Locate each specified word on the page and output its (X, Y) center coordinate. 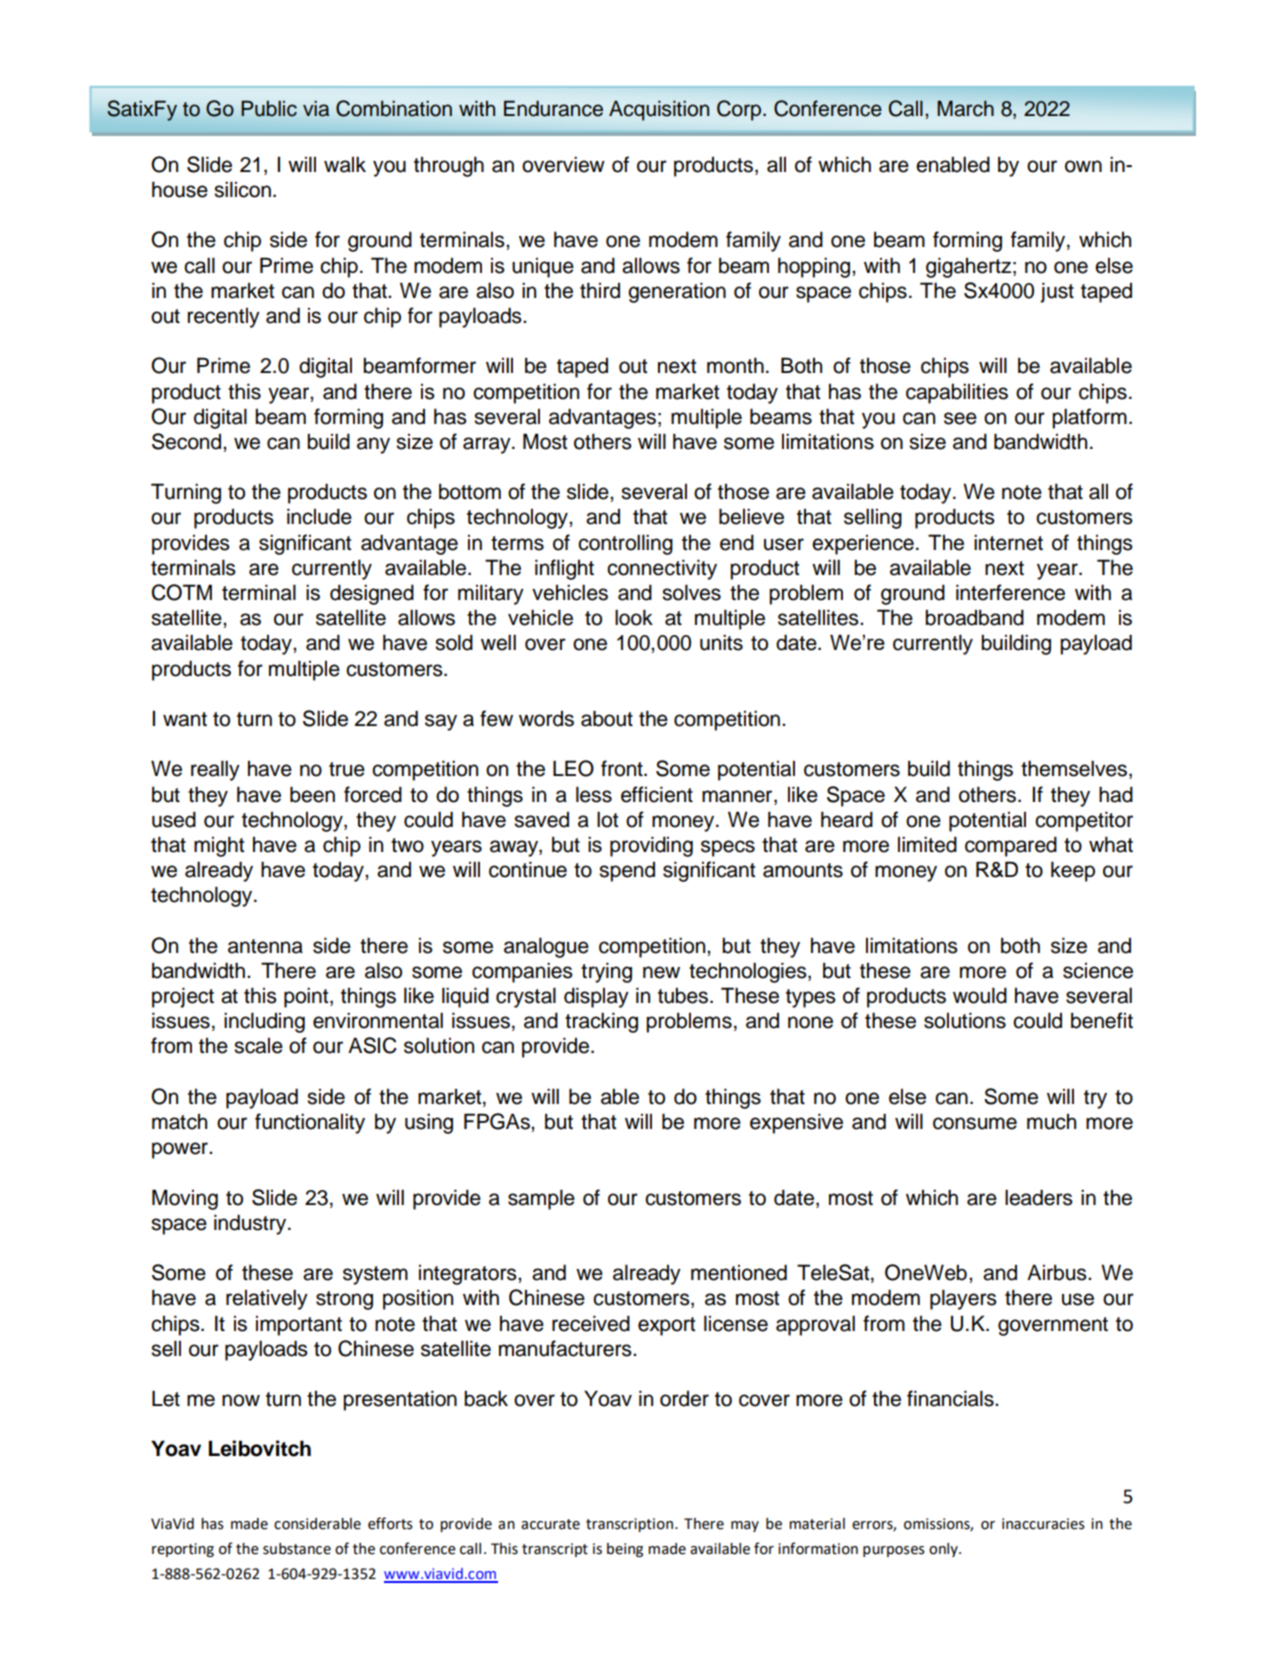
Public (269, 109)
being (625, 1550)
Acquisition (659, 111)
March (965, 108)
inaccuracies (1043, 1524)
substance (297, 1549)
